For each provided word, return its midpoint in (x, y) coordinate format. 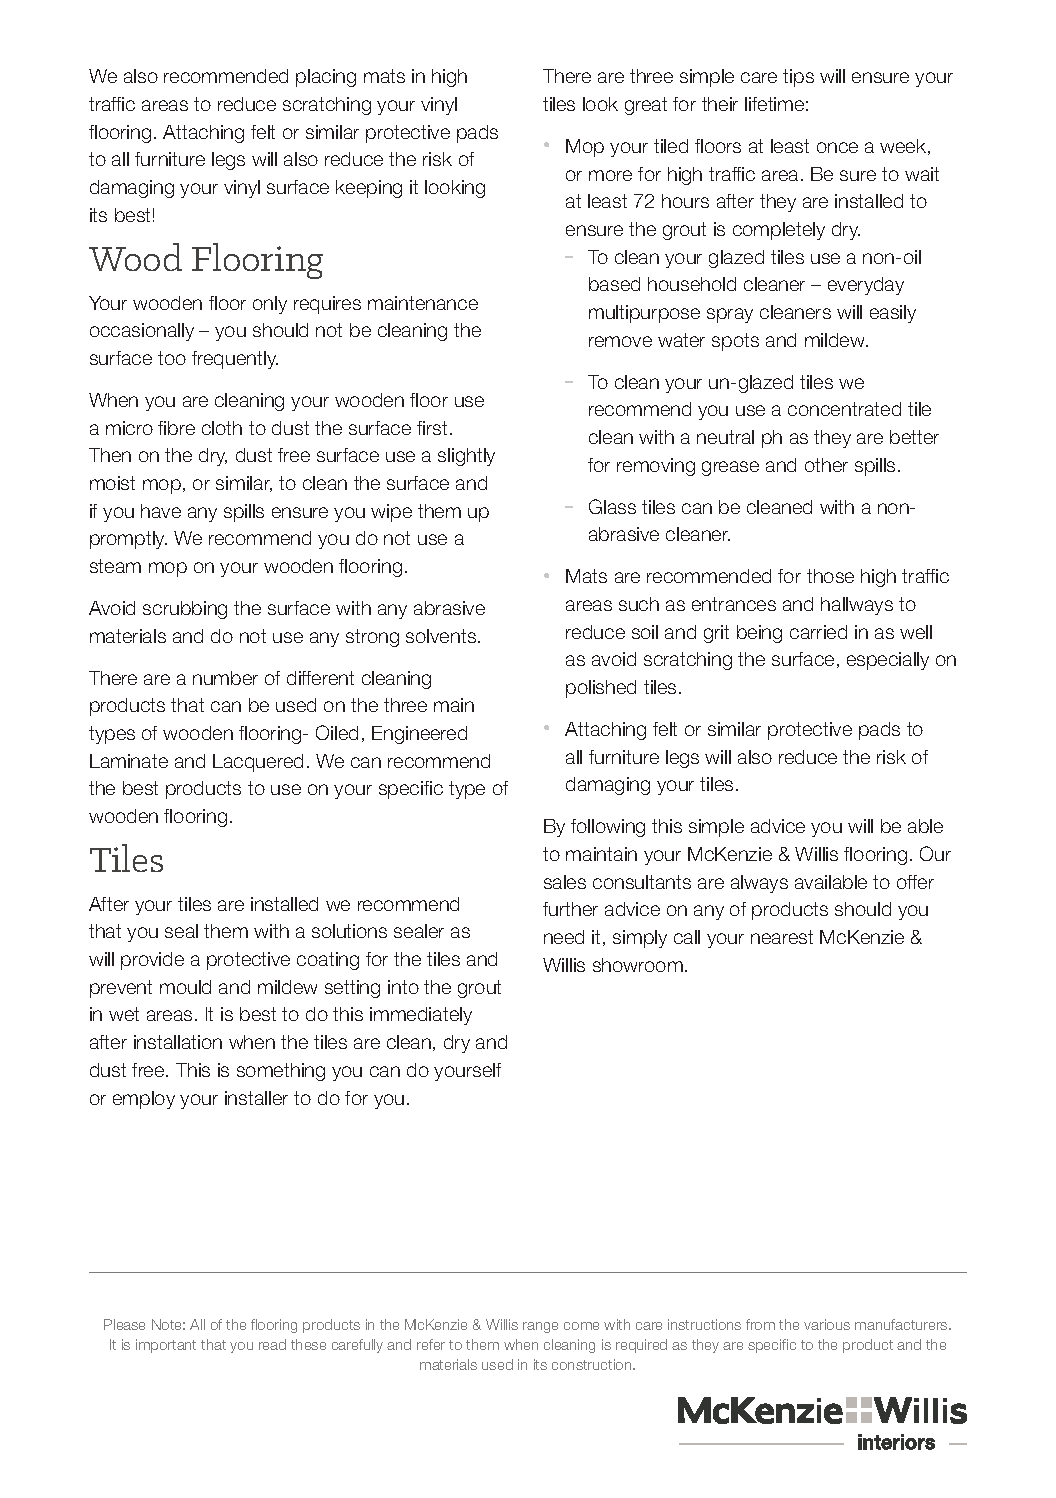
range (540, 1327)
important (166, 1346)
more (610, 175)
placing (326, 78)
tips (798, 78)
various (827, 1324)
